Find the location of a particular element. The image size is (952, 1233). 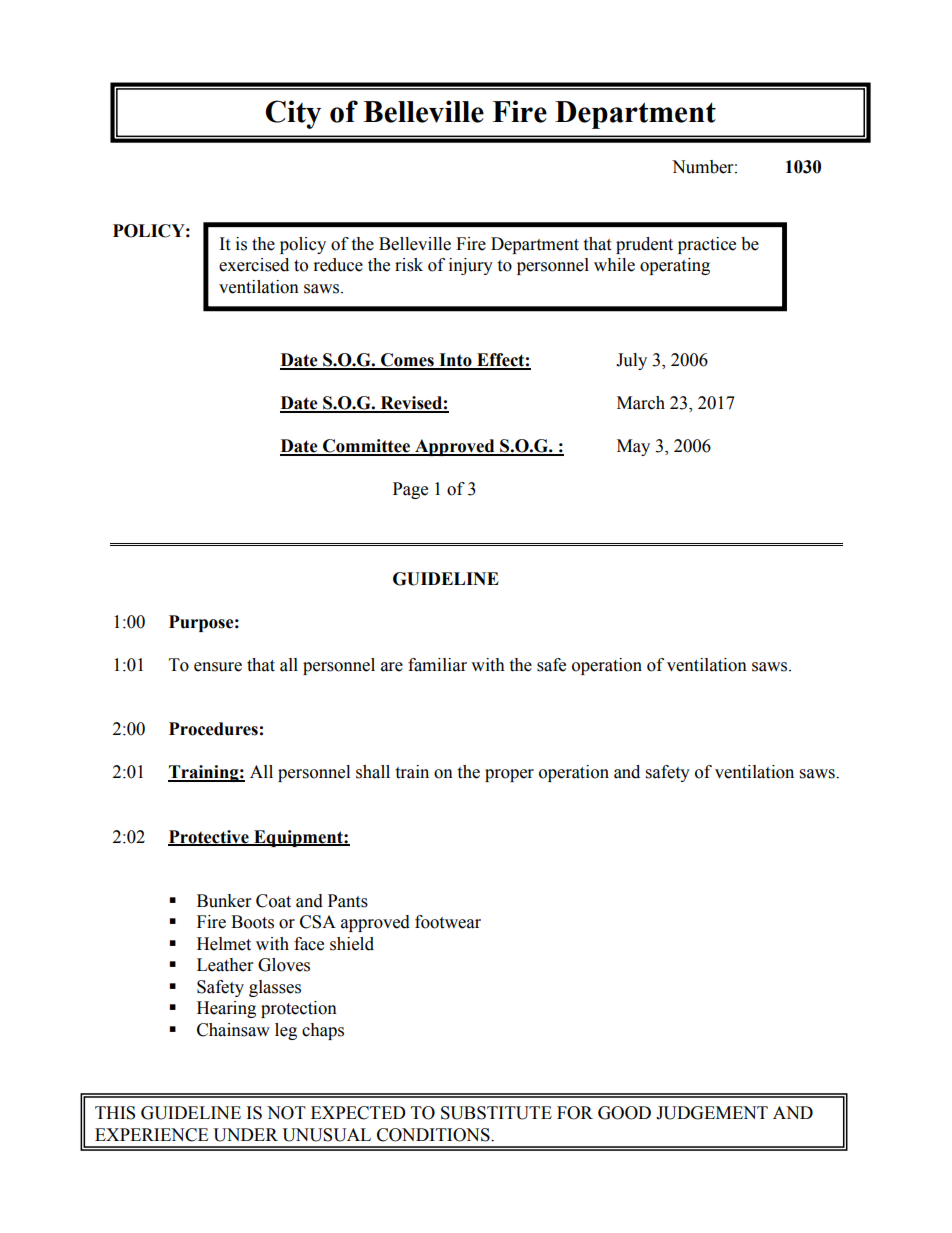

prudent is located at coordinates (644, 245).
